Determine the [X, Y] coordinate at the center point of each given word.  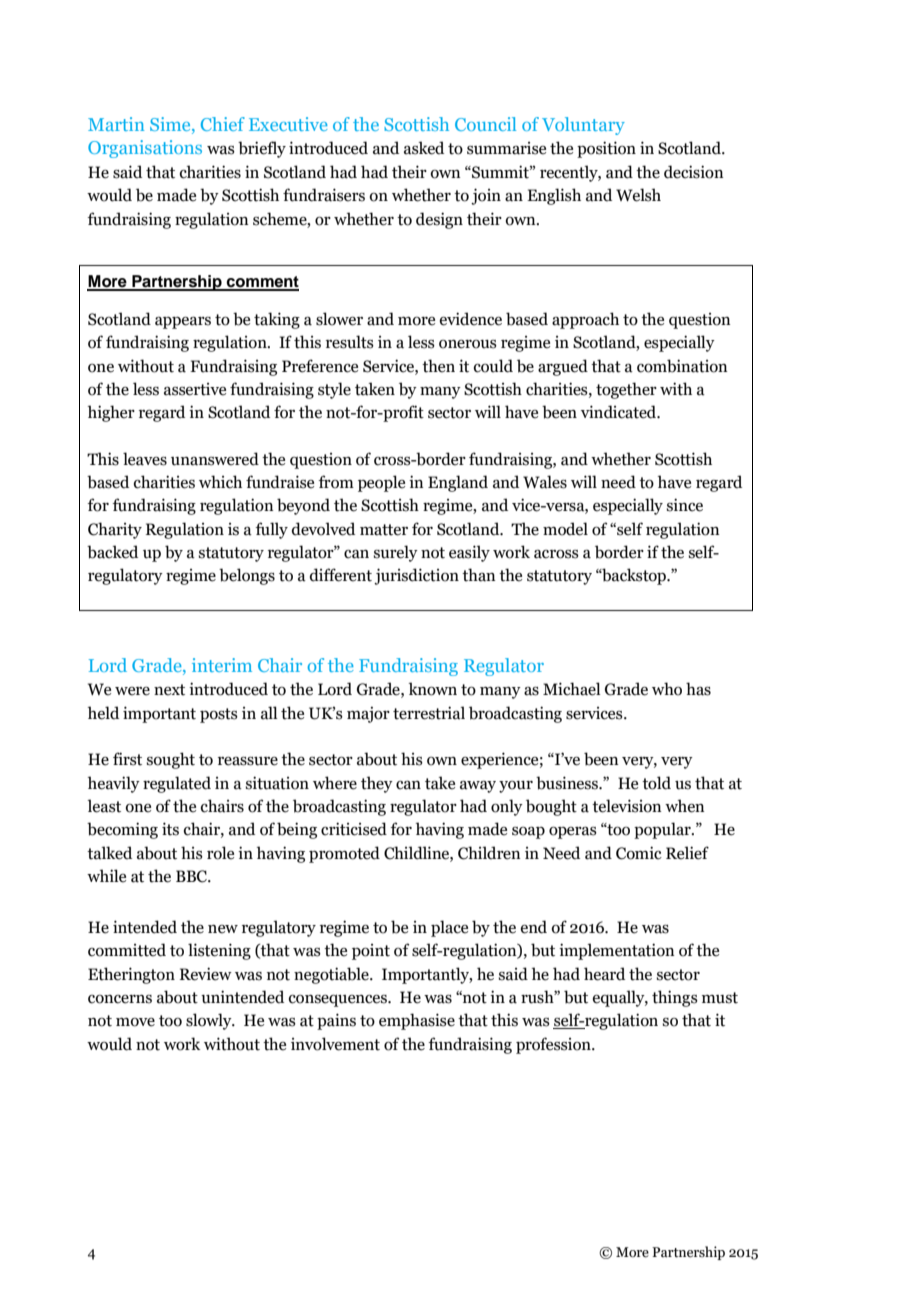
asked [424, 148]
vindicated [620, 412]
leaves [145, 459]
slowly [210, 1021]
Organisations [145, 149]
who [667, 689]
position [606, 149]
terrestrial [429, 713]
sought [171, 760]
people [381, 483]
